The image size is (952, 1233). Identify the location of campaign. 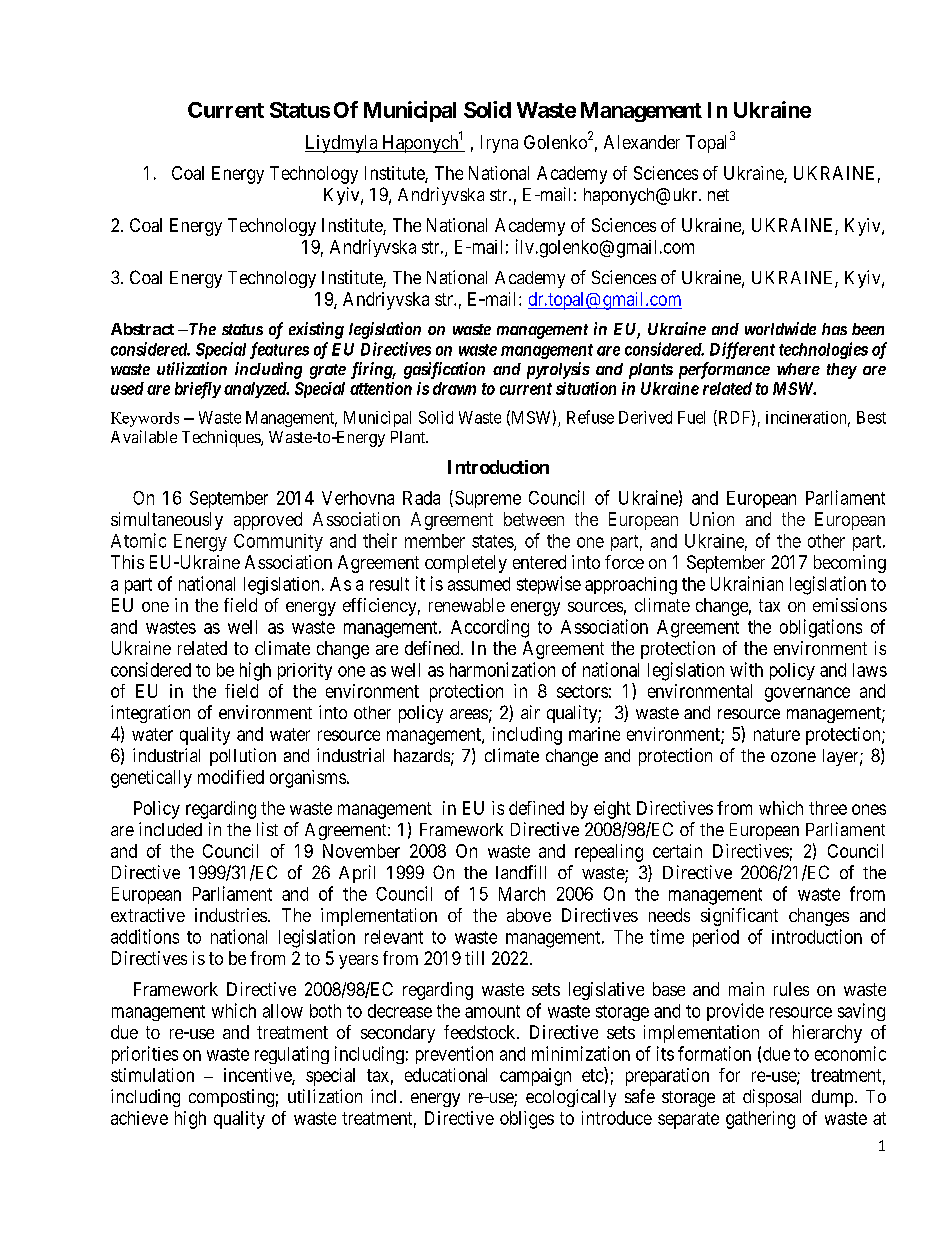
(535, 1077).
